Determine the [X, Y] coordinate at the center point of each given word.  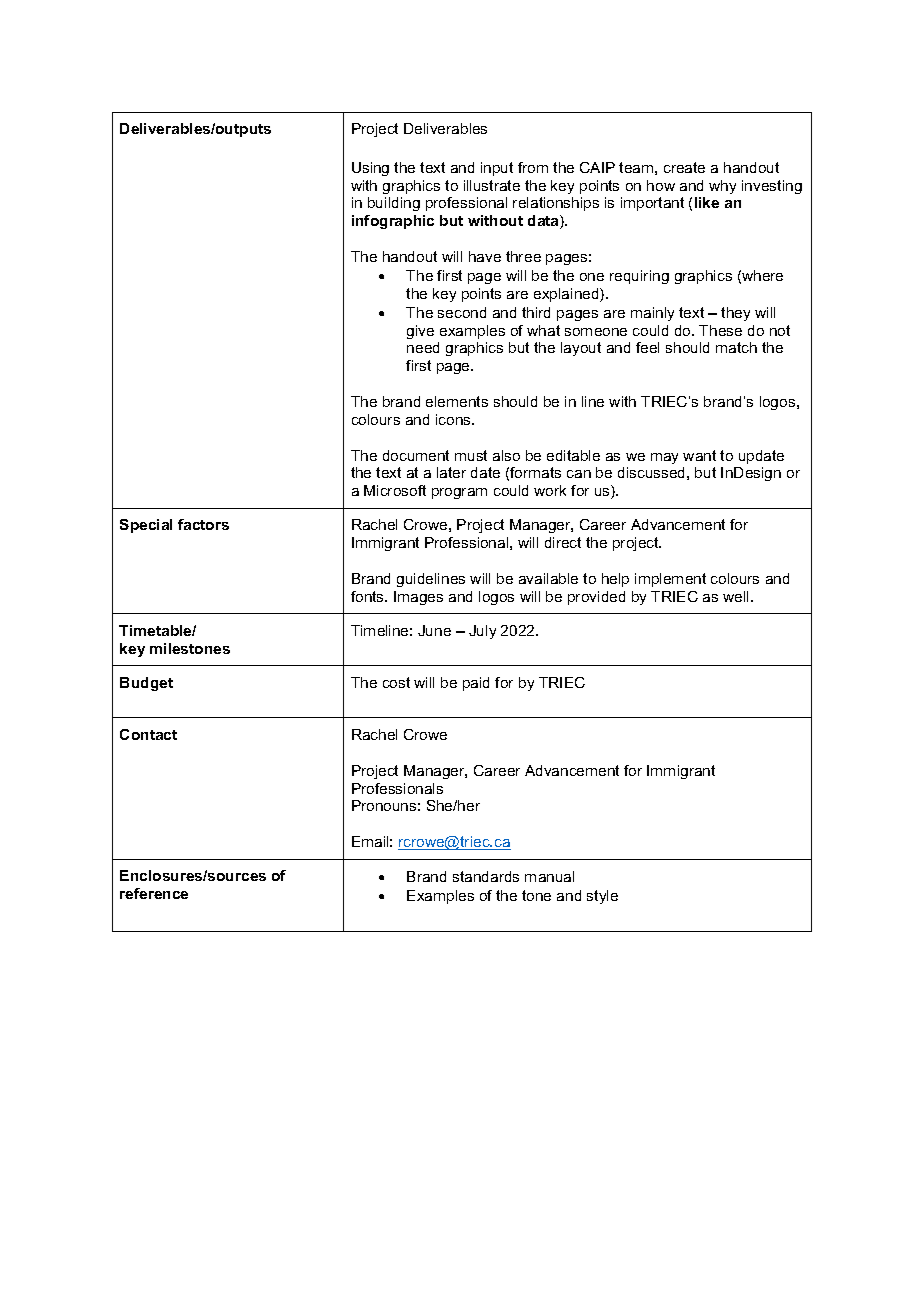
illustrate [492, 185]
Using [370, 169]
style [602, 897]
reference [154, 893]
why [722, 187]
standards [486, 876]
